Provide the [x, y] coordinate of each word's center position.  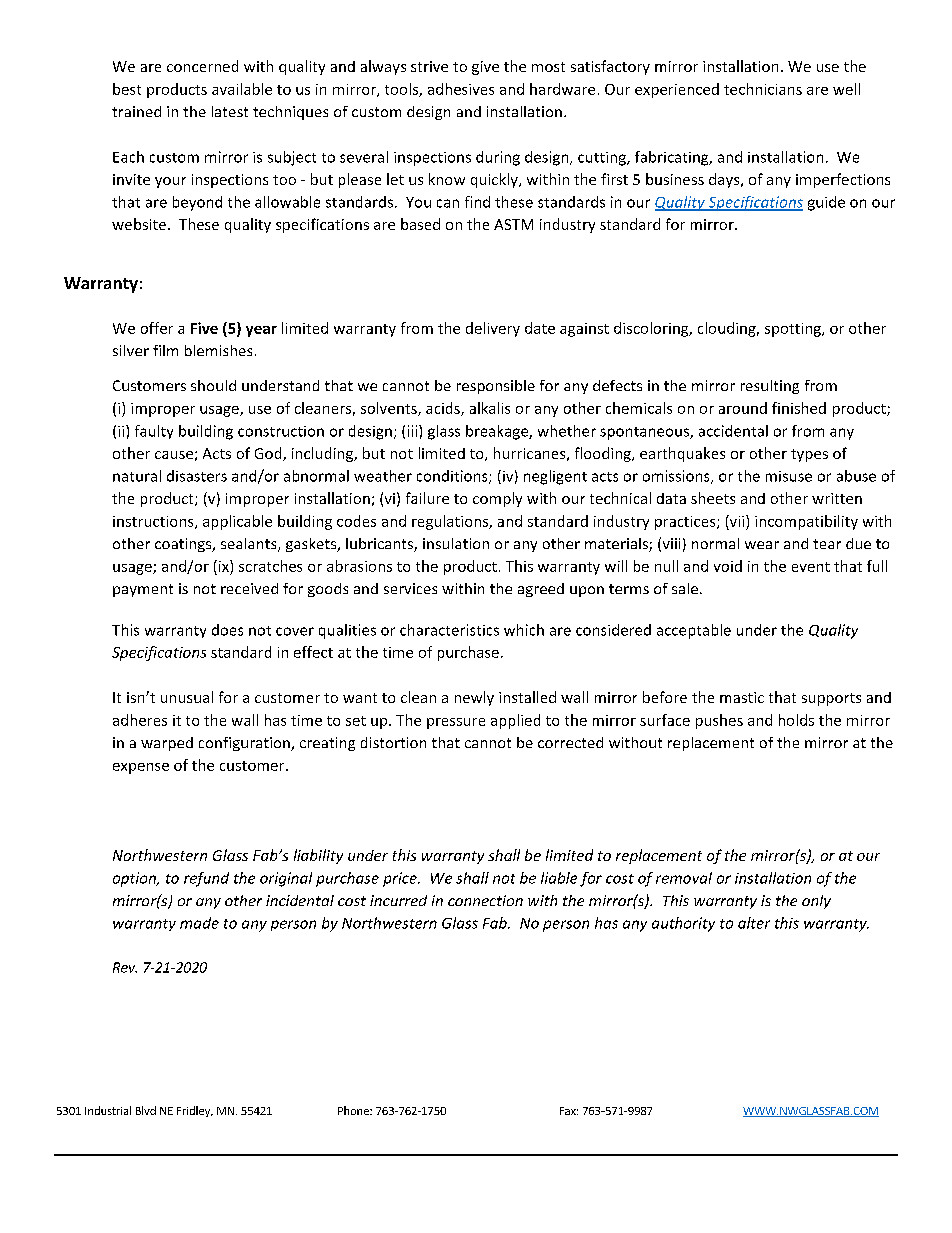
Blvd [146, 1110]
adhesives [461, 89]
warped [167, 744]
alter [754, 923]
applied [515, 721]
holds [796, 720]
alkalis [490, 408]
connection [485, 900]
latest [230, 111]
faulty [154, 432]
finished [799, 408]
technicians [763, 89]
